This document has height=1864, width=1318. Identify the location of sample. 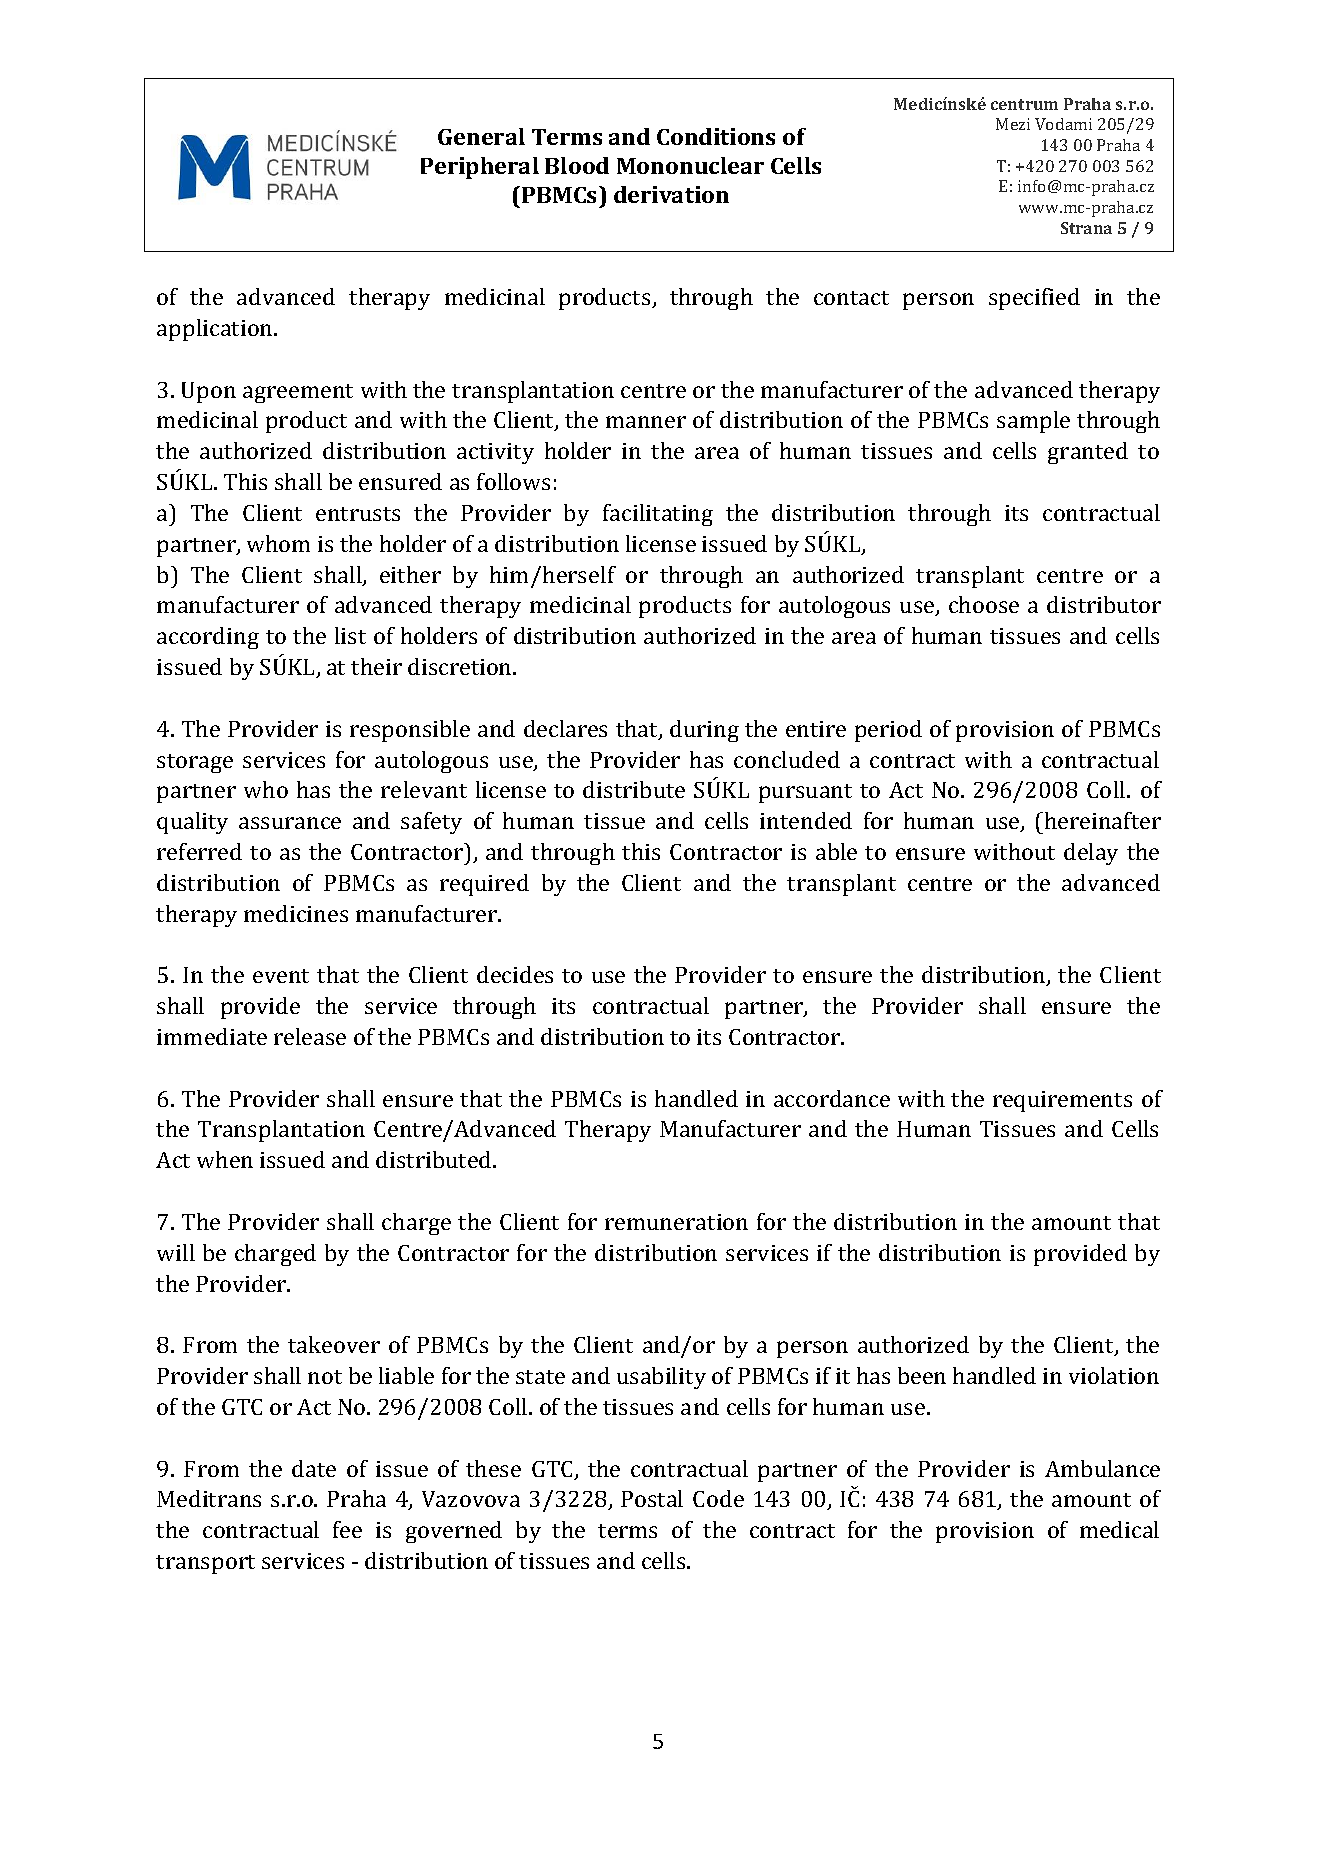
(1033, 422).
